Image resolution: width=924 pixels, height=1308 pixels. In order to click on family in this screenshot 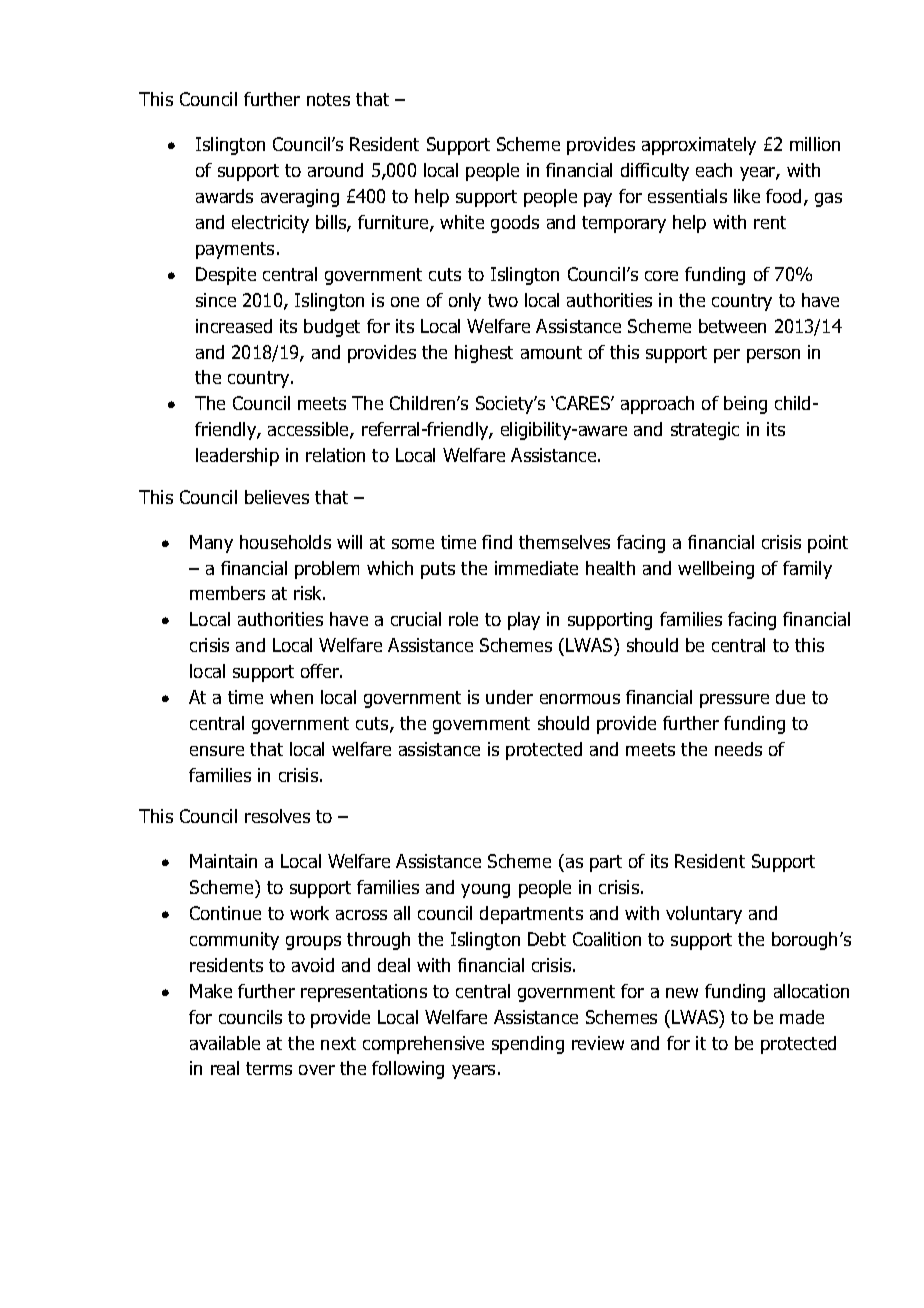, I will do `click(807, 570)`.
